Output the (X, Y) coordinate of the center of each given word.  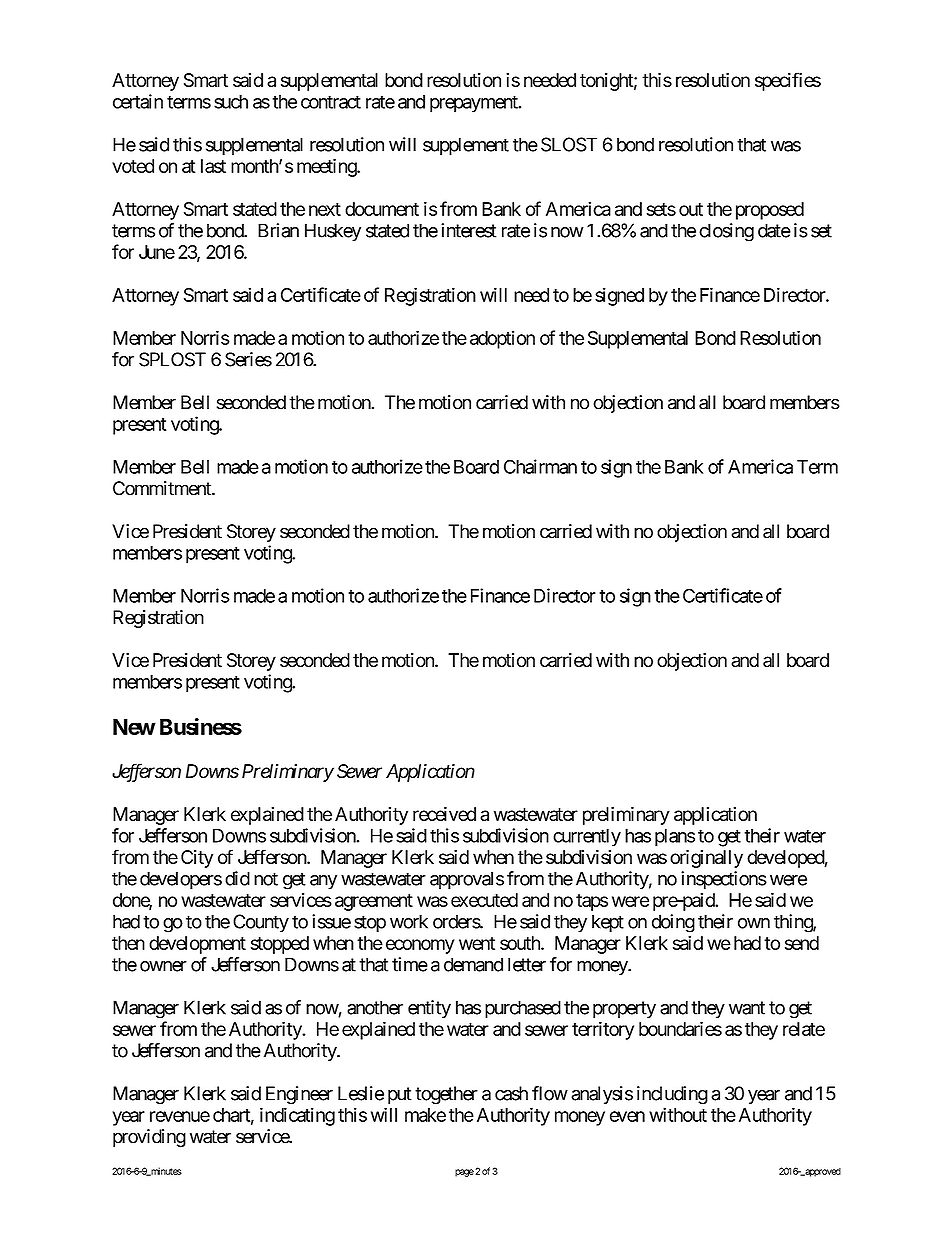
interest (468, 230)
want (747, 1008)
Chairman (540, 466)
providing (149, 1138)
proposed (770, 211)
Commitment (163, 488)
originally (706, 859)
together (446, 1095)
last (213, 166)
